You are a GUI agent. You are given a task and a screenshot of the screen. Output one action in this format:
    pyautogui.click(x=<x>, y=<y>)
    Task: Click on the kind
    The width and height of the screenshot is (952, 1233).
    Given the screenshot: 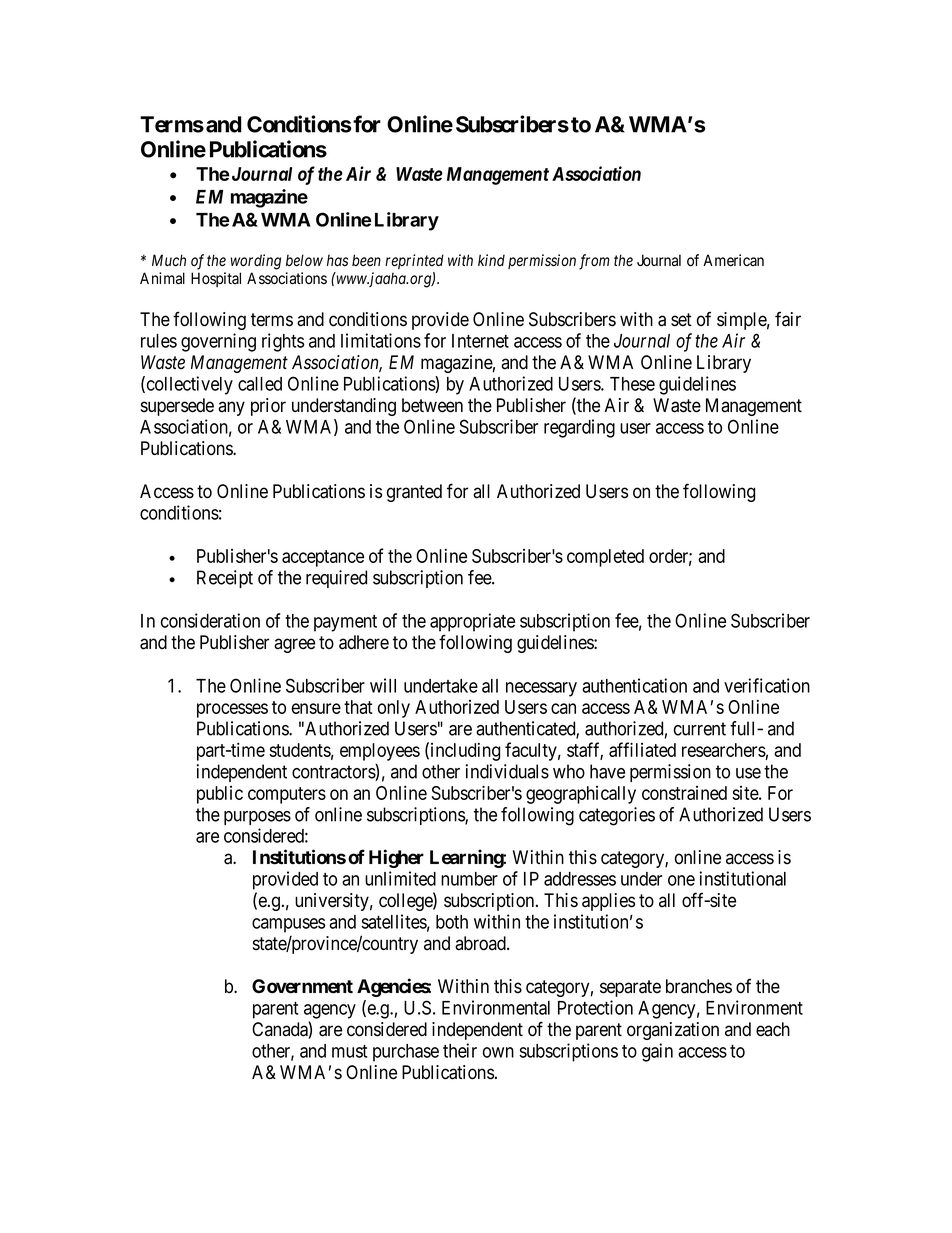 What is the action you would take?
    pyautogui.click(x=491, y=260)
